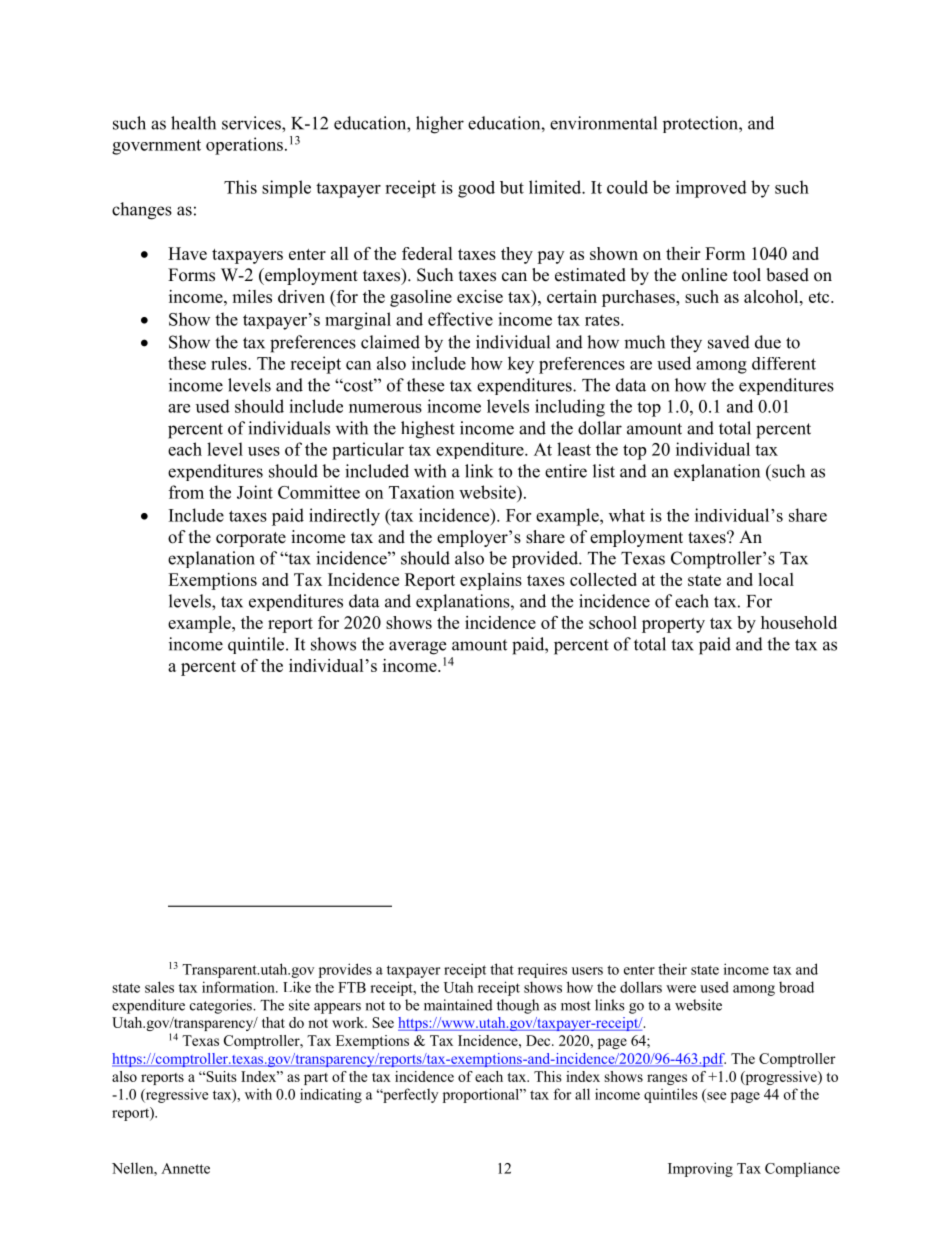 The height and width of the screenshot is (1233, 952). I want to click on broad, so click(796, 987).
